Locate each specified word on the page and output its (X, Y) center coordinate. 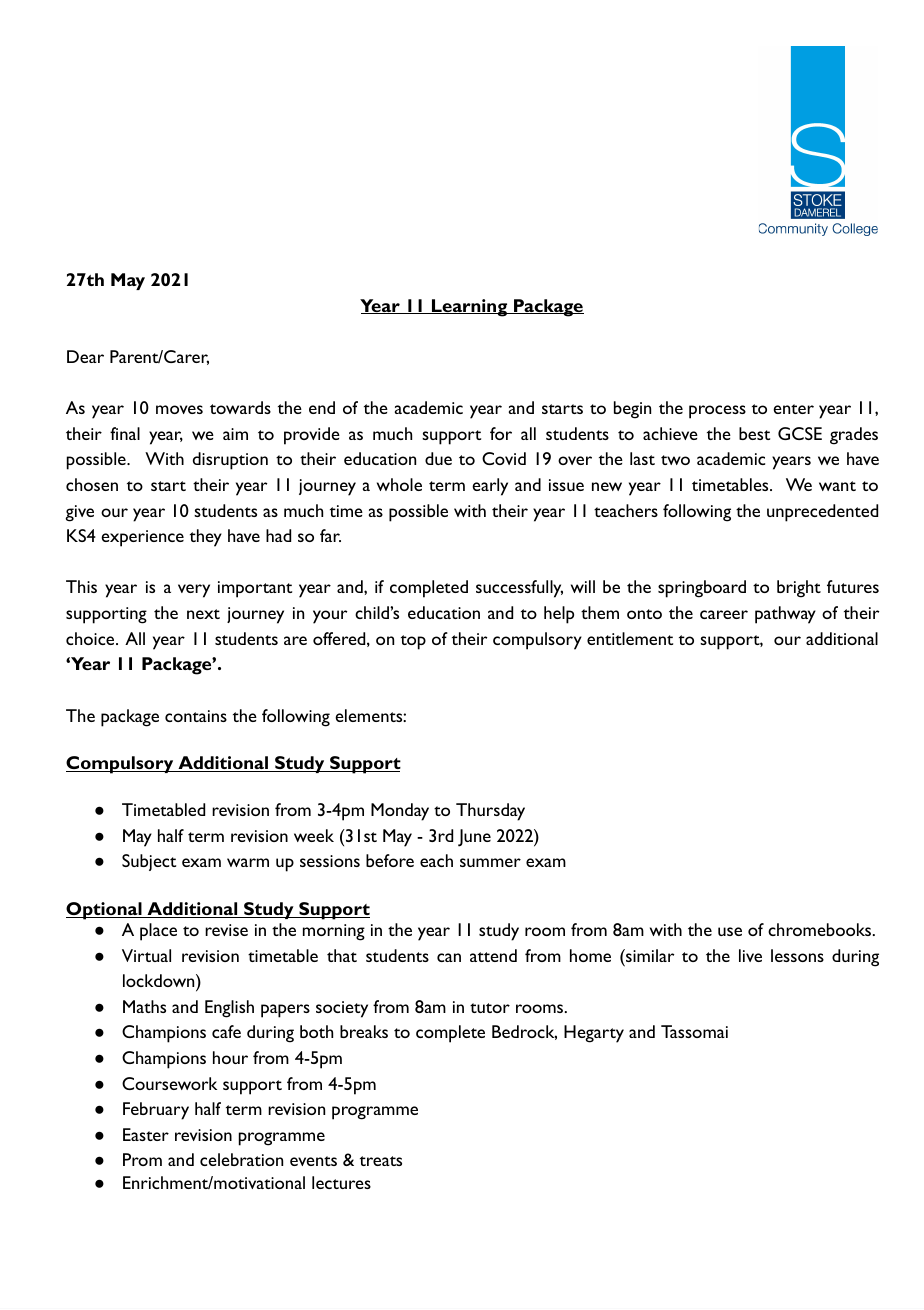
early (490, 487)
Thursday (490, 812)
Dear (85, 356)
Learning (470, 308)
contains (196, 716)
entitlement (630, 638)
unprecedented (822, 513)
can (449, 957)
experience (142, 538)
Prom (142, 1159)
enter (793, 409)
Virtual (146, 955)
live (750, 955)
